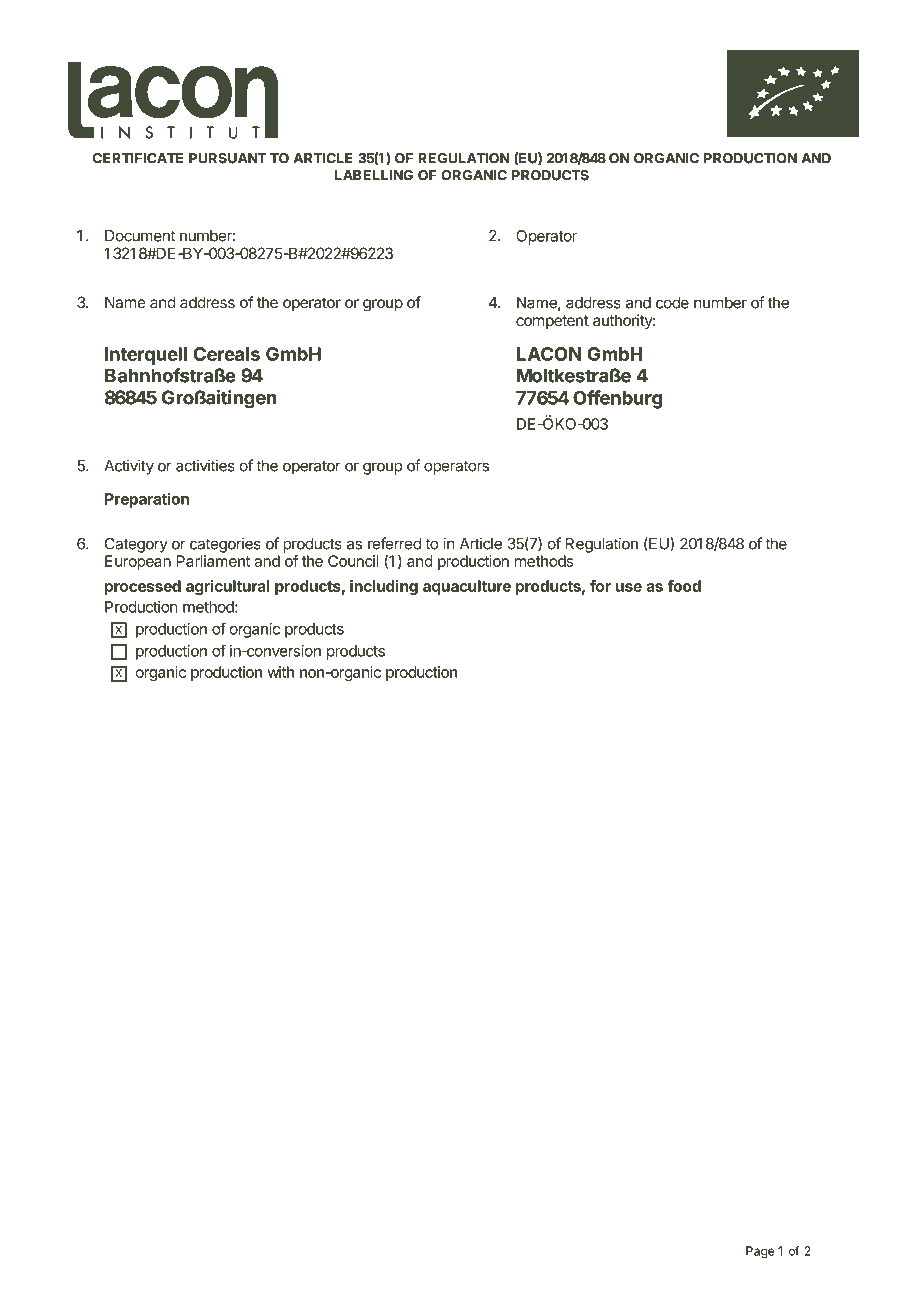 This screenshot has height=1309, width=924. Describe the element at coordinates (684, 586) in the screenshot. I see `food` at that location.
